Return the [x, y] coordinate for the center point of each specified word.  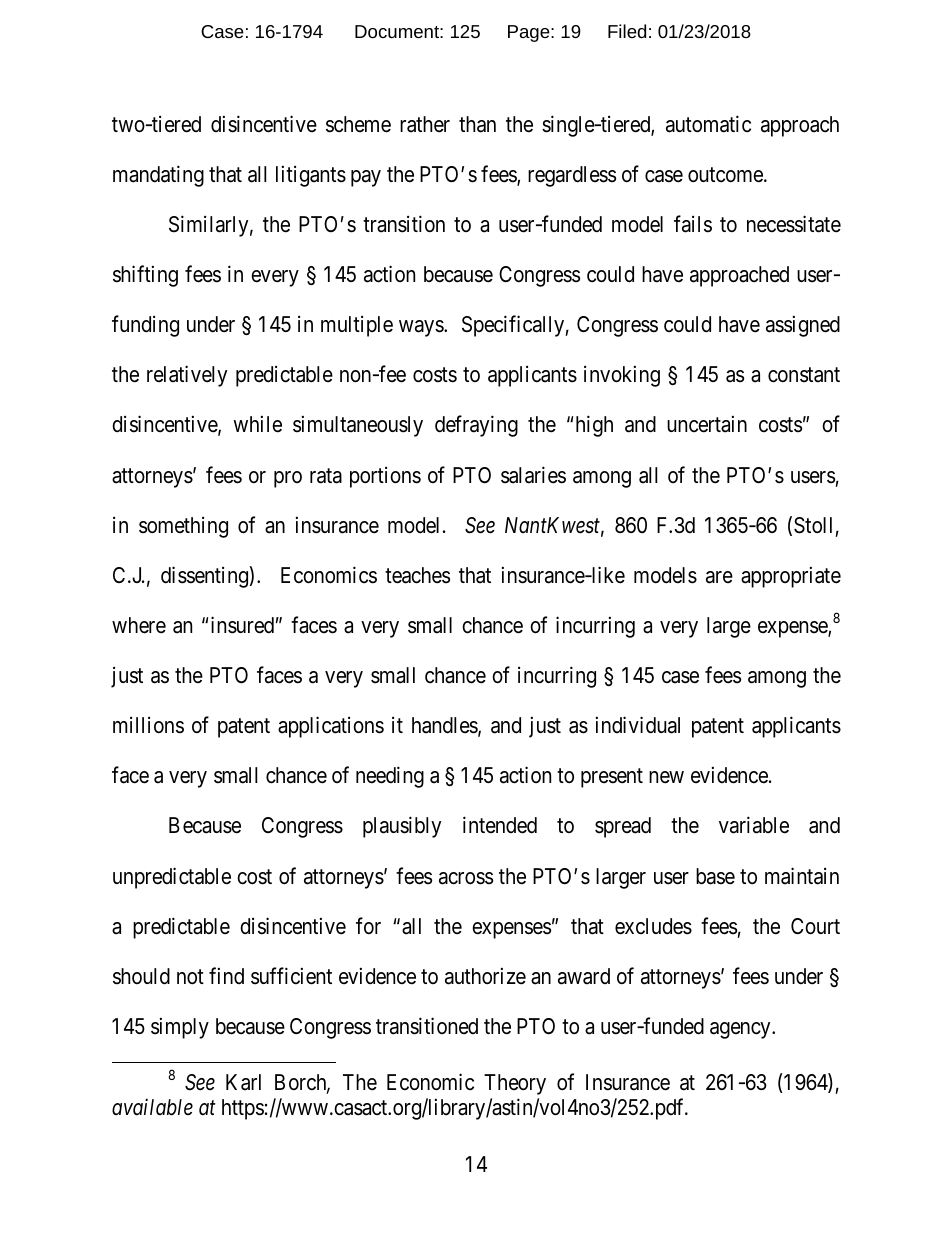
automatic [708, 124]
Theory [515, 1084]
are [719, 577]
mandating [158, 176]
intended [500, 825]
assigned [803, 326]
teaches [417, 575]
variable [754, 825]
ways [422, 328]
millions [148, 725]
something [183, 527]
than [477, 124]
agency [741, 1030]
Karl [243, 1082]
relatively [187, 376]
